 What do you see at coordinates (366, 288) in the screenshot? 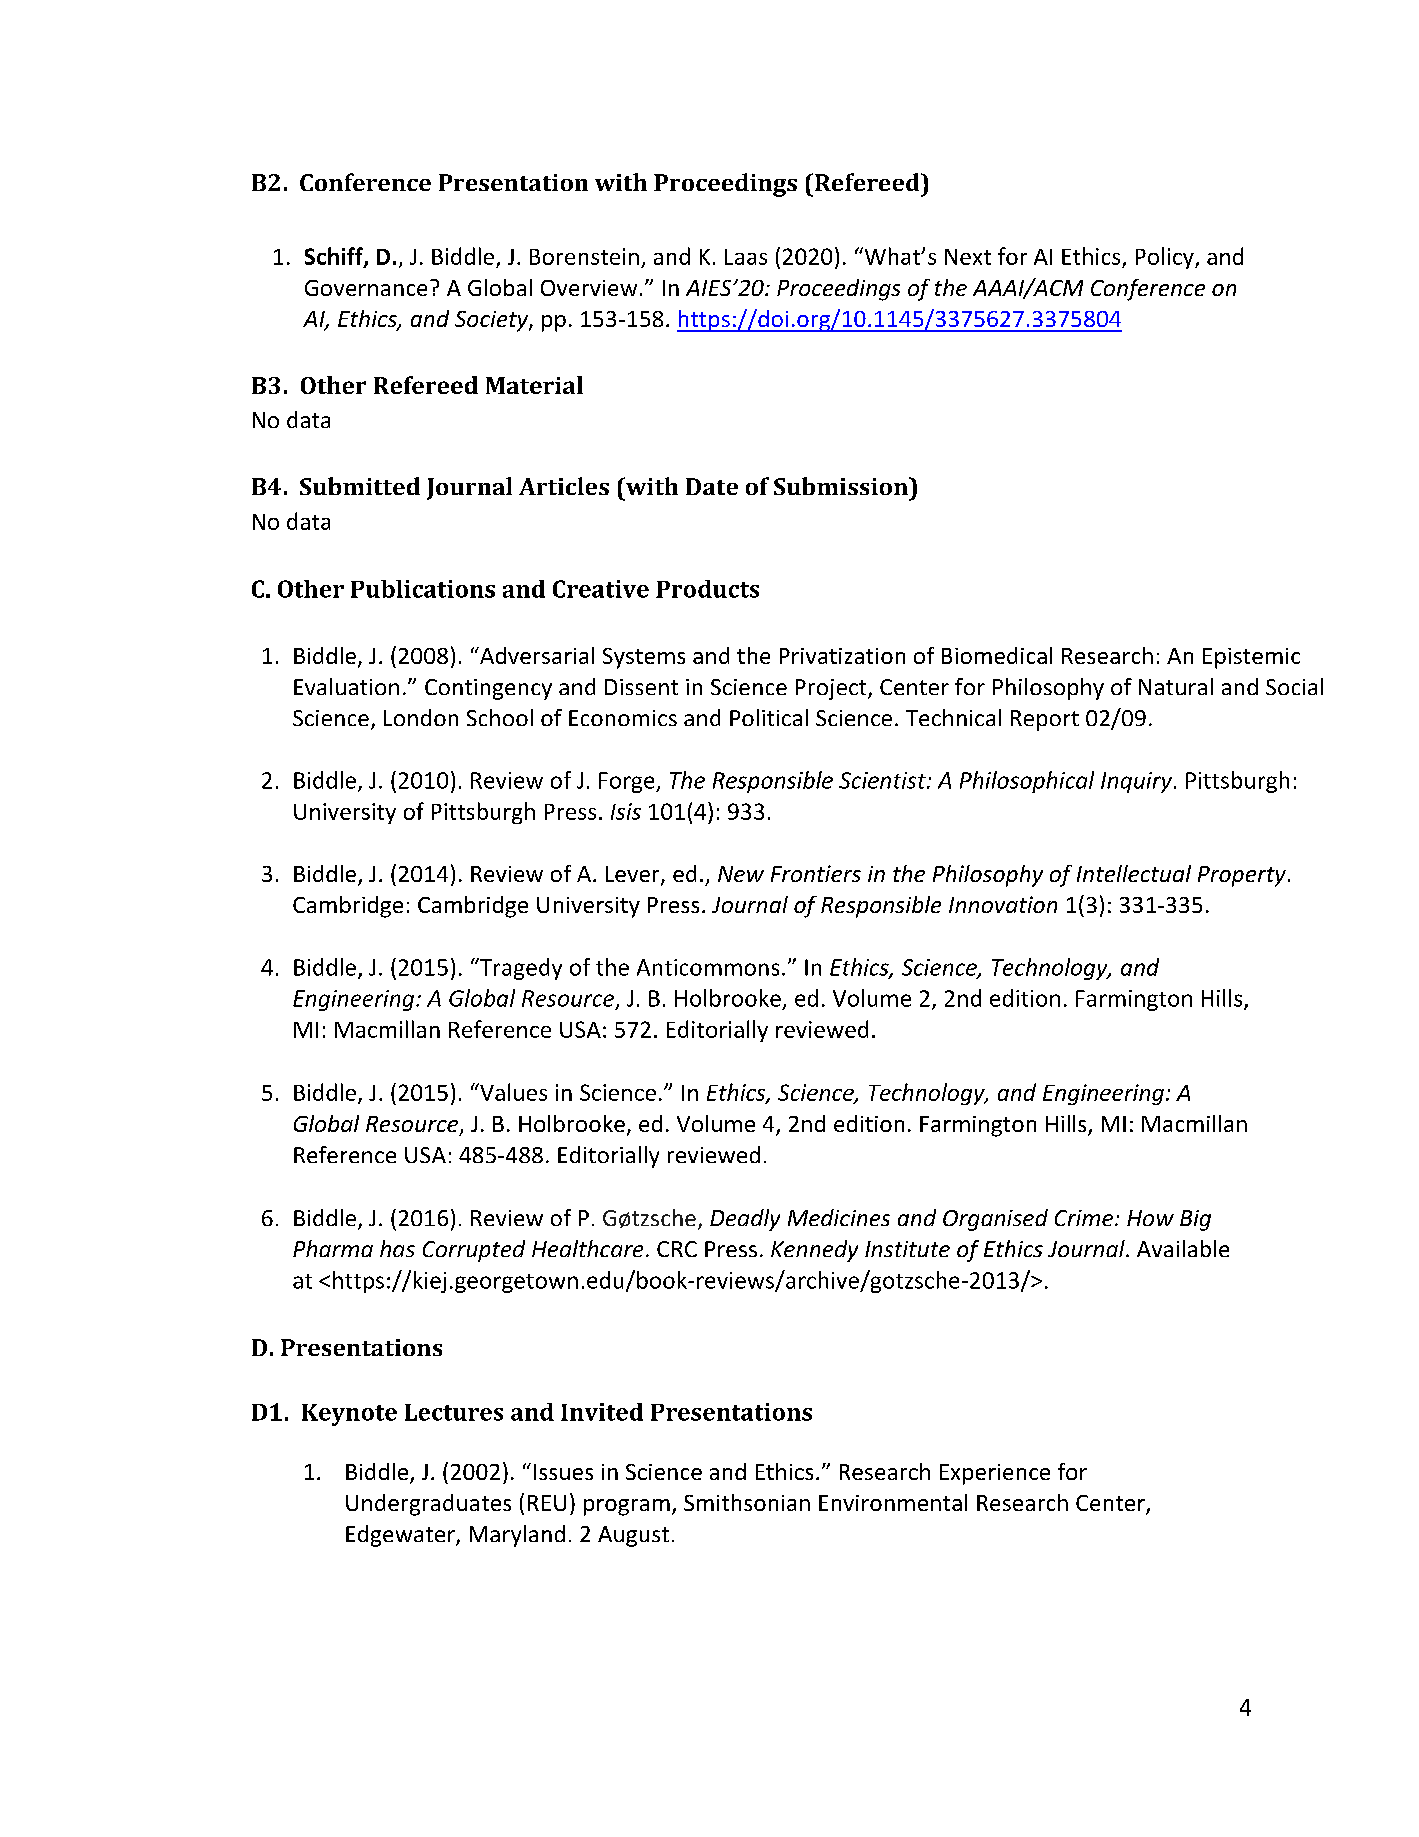
I see `Governance` at bounding box center [366, 288].
